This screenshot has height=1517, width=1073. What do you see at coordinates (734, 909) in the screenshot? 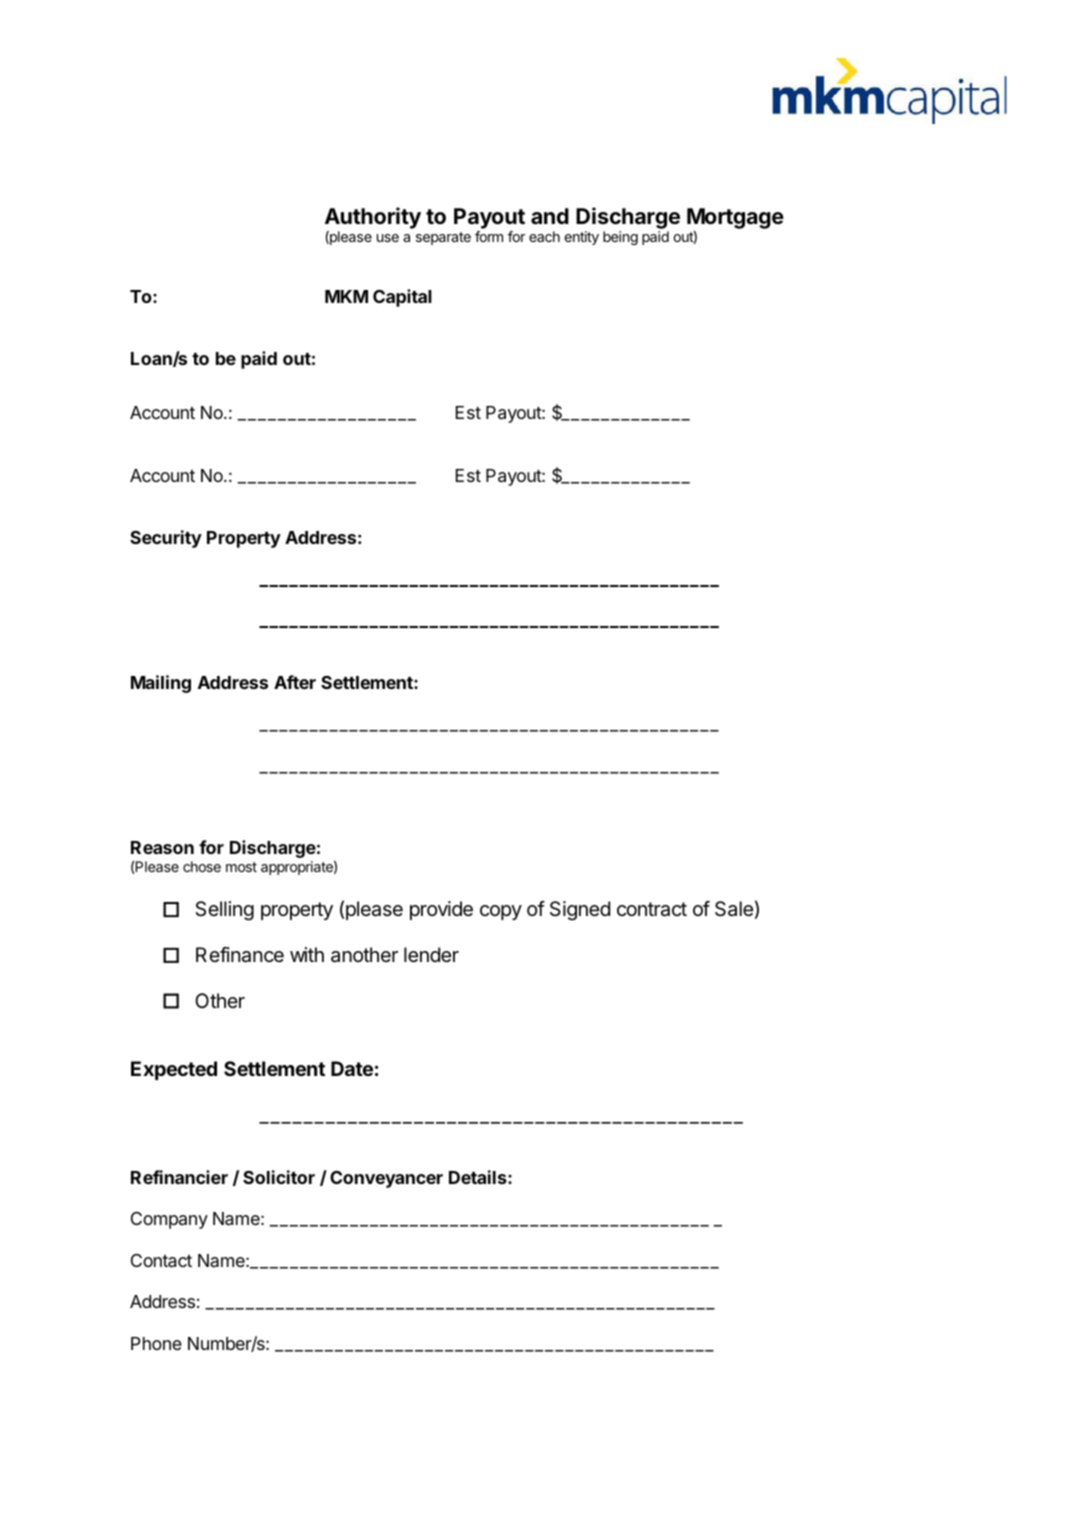
I see `Sale` at bounding box center [734, 909].
